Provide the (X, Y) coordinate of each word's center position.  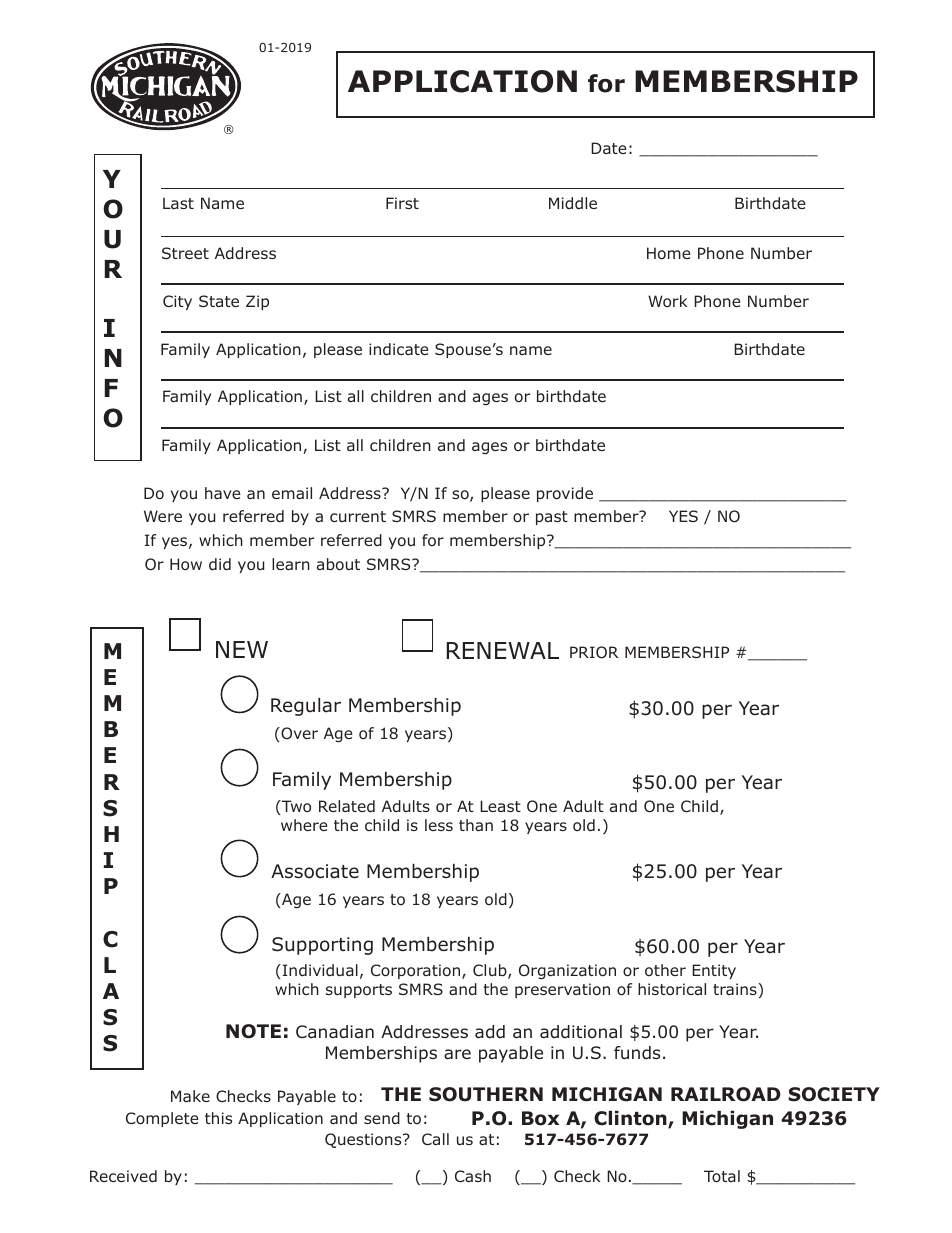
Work (667, 301)
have (223, 493)
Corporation (417, 971)
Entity (714, 971)
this (218, 1118)
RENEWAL (502, 650)
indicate (399, 349)
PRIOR (594, 652)
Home (669, 253)
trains (736, 989)
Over (298, 734)
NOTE (253, 1031)
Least (500, 806)
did (220, 564)
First (402, 203)
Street (185, 253)
